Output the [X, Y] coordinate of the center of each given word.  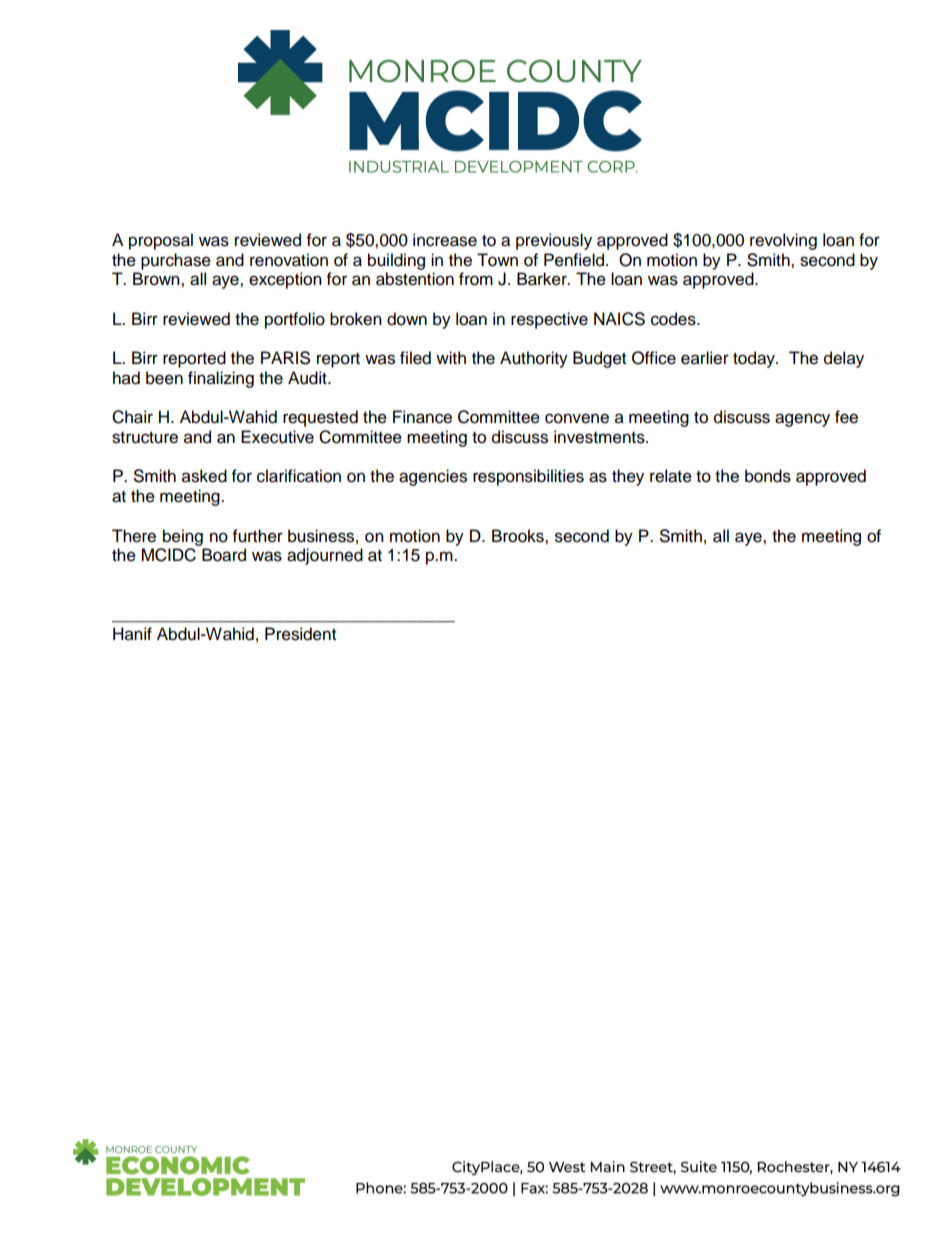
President [300, 634]
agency [802, 420]
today [755, 359]
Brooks [519, 536]
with [451, 357]
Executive [277, 437]
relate [671, 476]
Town [497, 260]
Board [224, 555]
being [183, 537]
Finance [422, 417]
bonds [768, 476]
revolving [783, 241]
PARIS [285, 358]
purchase [176, 261]
